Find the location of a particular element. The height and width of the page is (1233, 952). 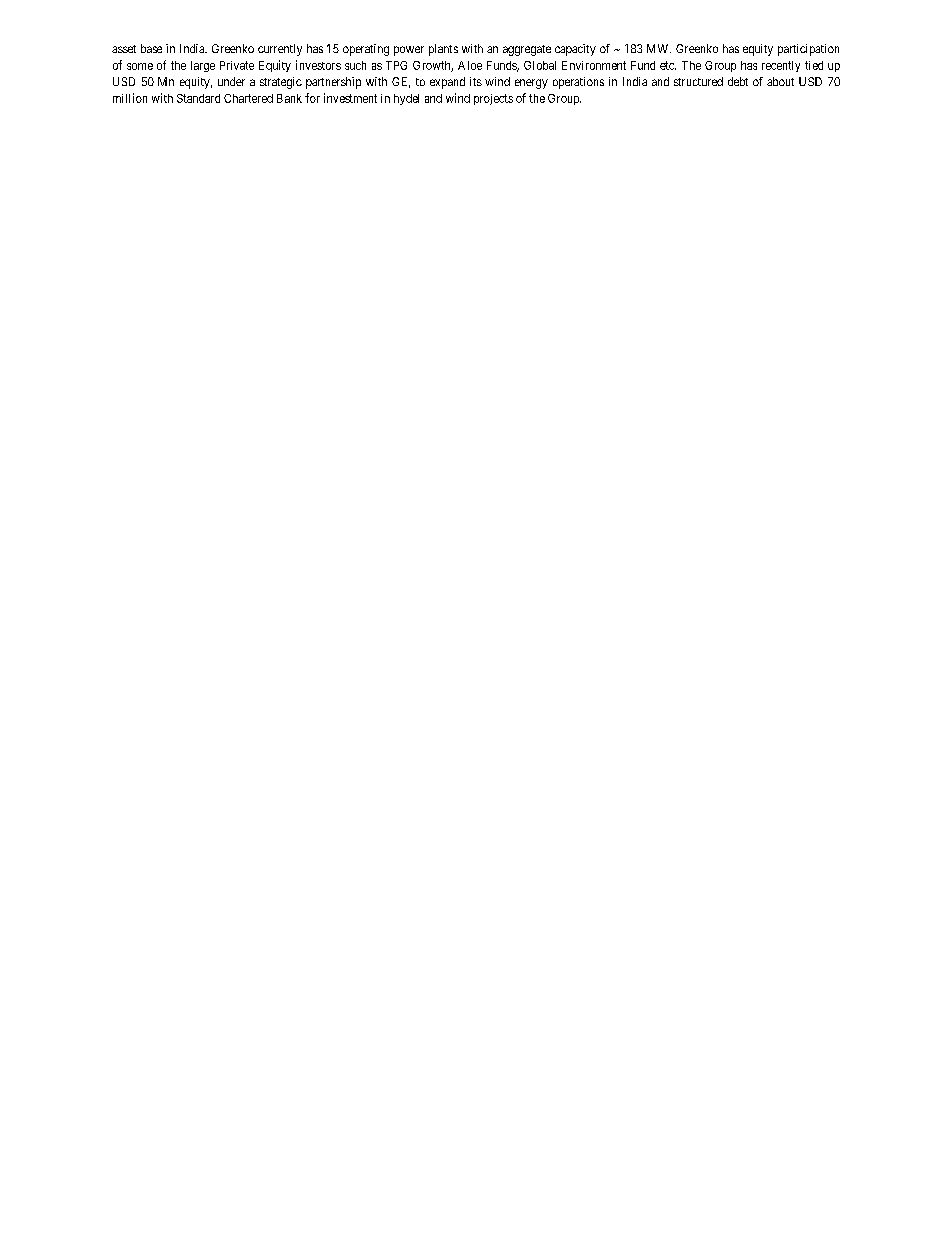

Aloe is located at coordinates (470, 65).
